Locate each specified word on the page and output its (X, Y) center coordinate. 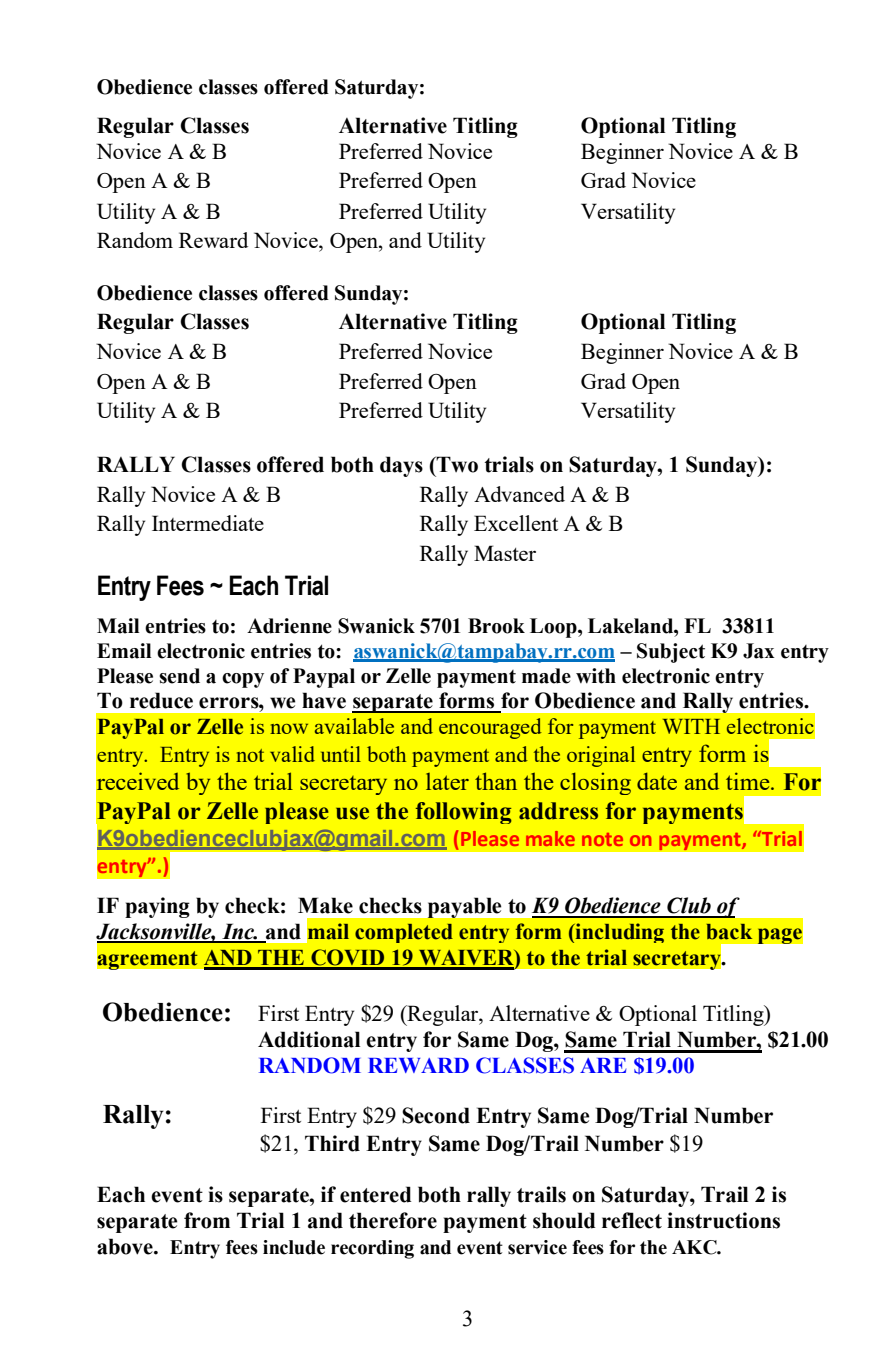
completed (404, 933)
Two (456, 464)
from (207, 1220)
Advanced (519, 494)
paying (157, 907)
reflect (632, 1220)
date (657, 781)
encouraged (490, 728)
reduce (161, 700)
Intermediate (208, 523)
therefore (393, 1220)
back (729, 932)
